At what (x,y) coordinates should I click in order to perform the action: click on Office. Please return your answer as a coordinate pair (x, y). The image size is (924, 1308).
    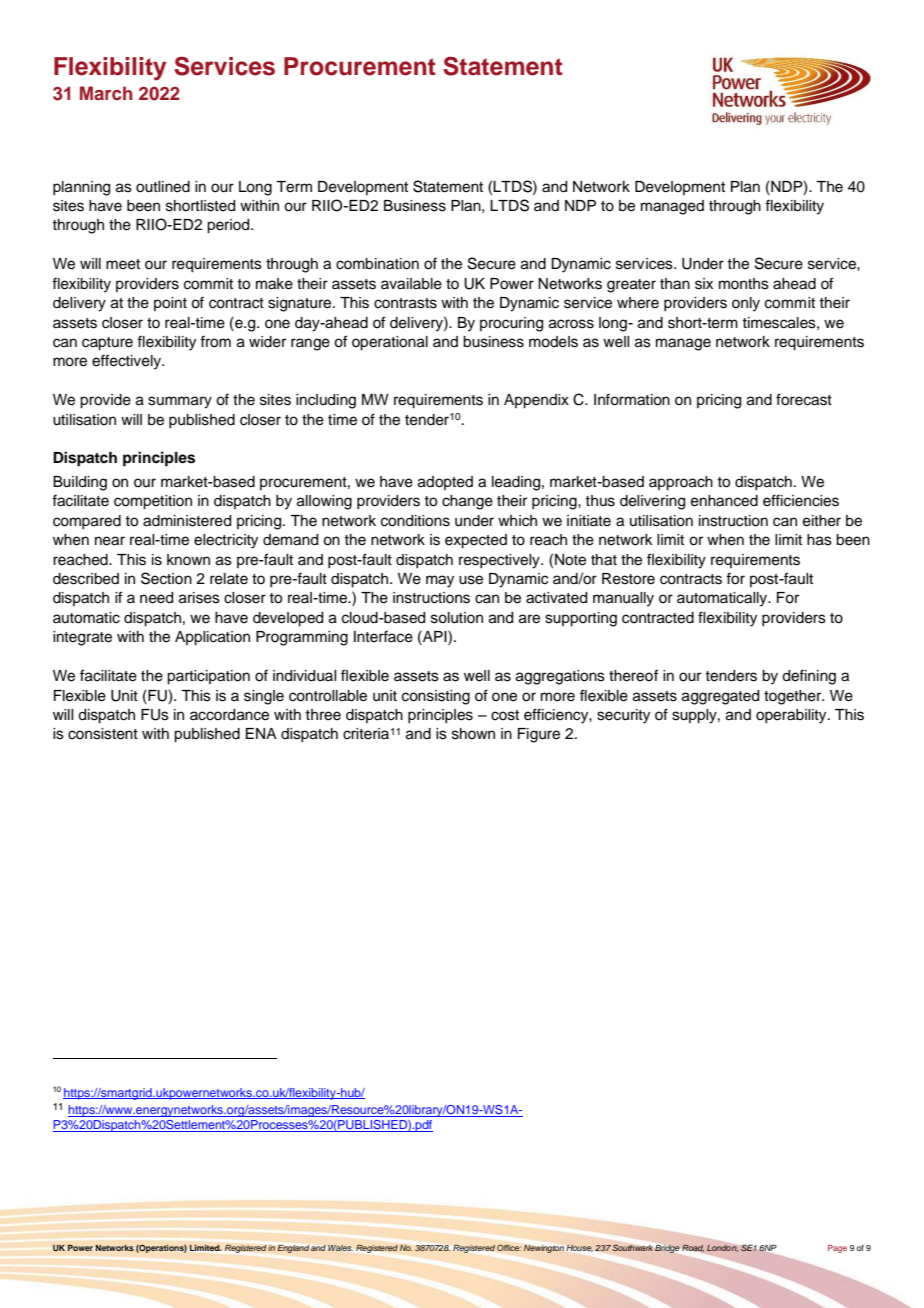
    Looking at the image, I should click on (509, 1247).
